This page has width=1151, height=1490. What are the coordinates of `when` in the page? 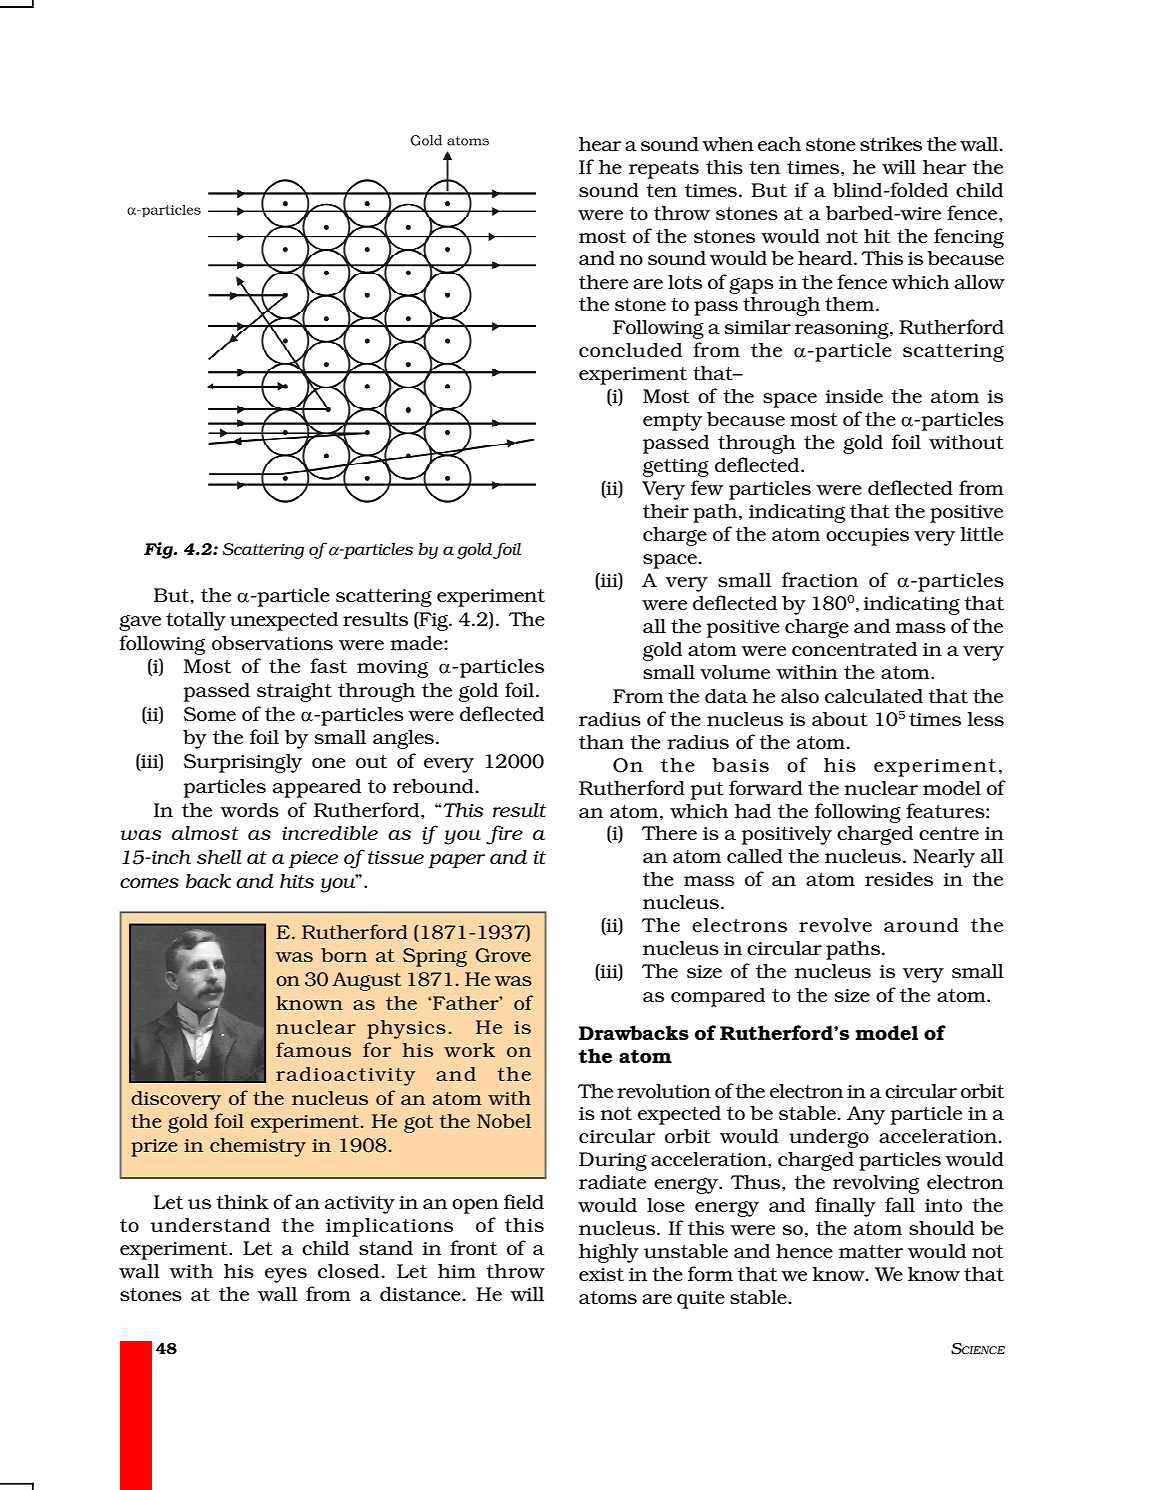 It's located at (728, 144).
